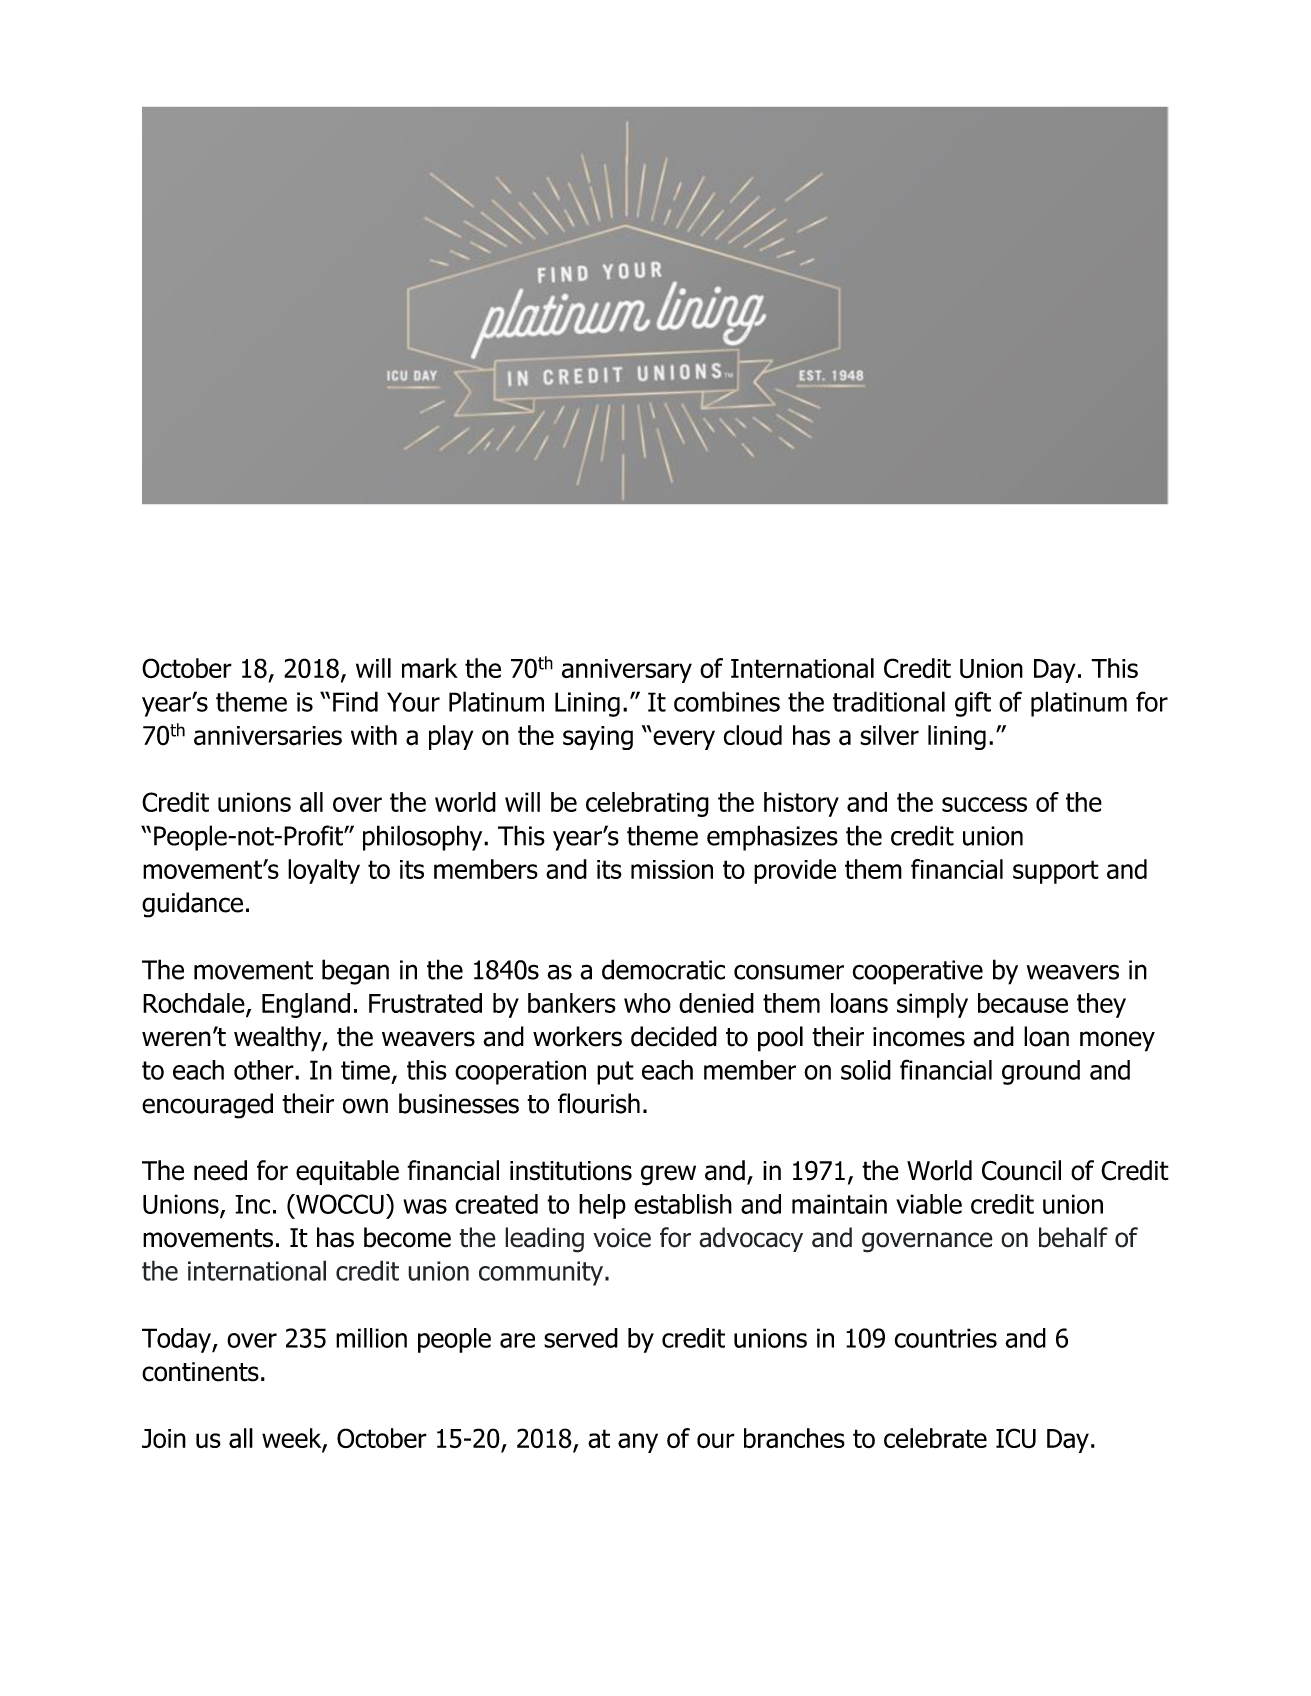 Image resolution: width=1311 pixels, height=1696 pixels. Describe the element at coordinates (672, 869) in the image. I see `mission` at that location.
